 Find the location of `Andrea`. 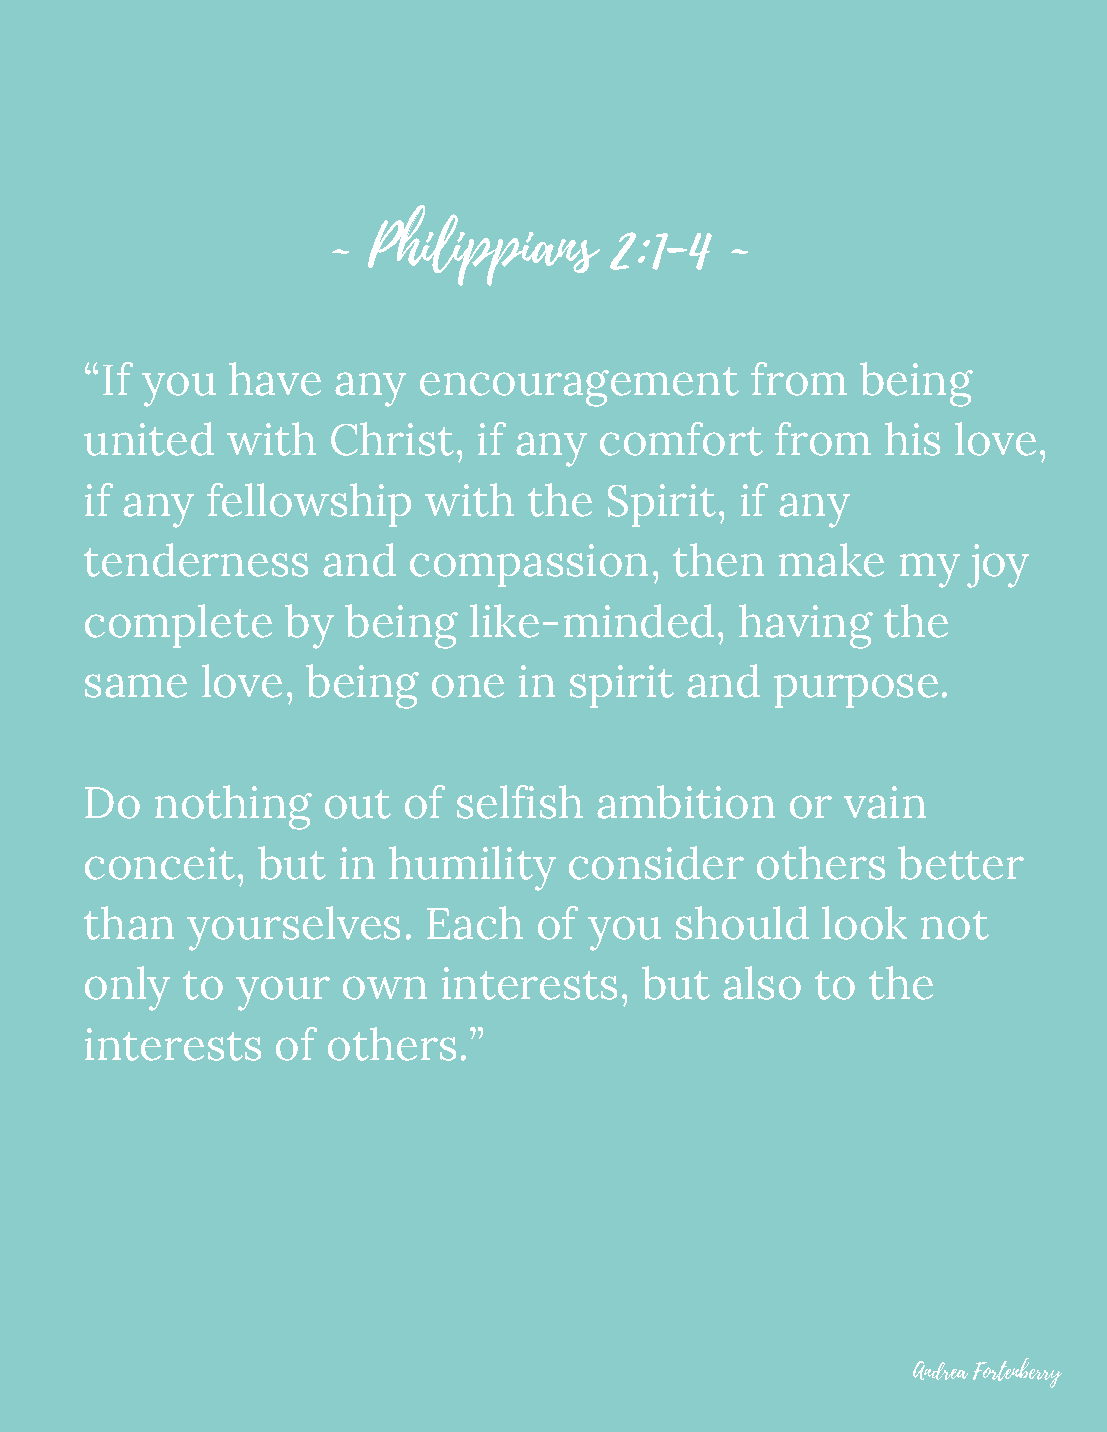

Andrea is located at coordinates (940, 1370).
